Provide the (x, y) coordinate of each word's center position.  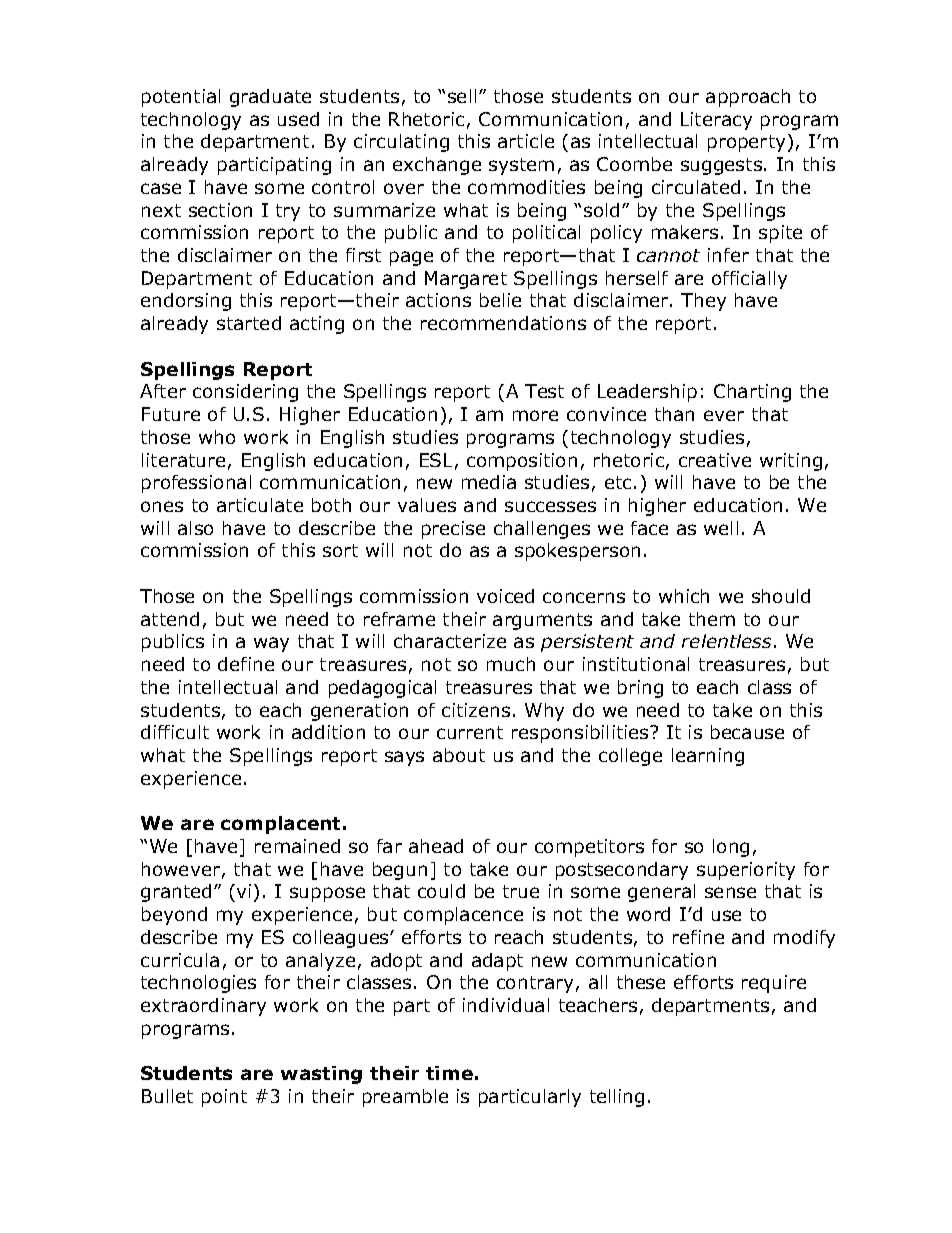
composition (522, 462)
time (449, 1073)
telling (617, 1098)
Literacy (716, 121)
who (217, 437)
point (224, 1098)
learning (708, 757)
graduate (270, 98)
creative (715, 460)
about (459, 755)
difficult (175, 732)
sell (462, 96)
